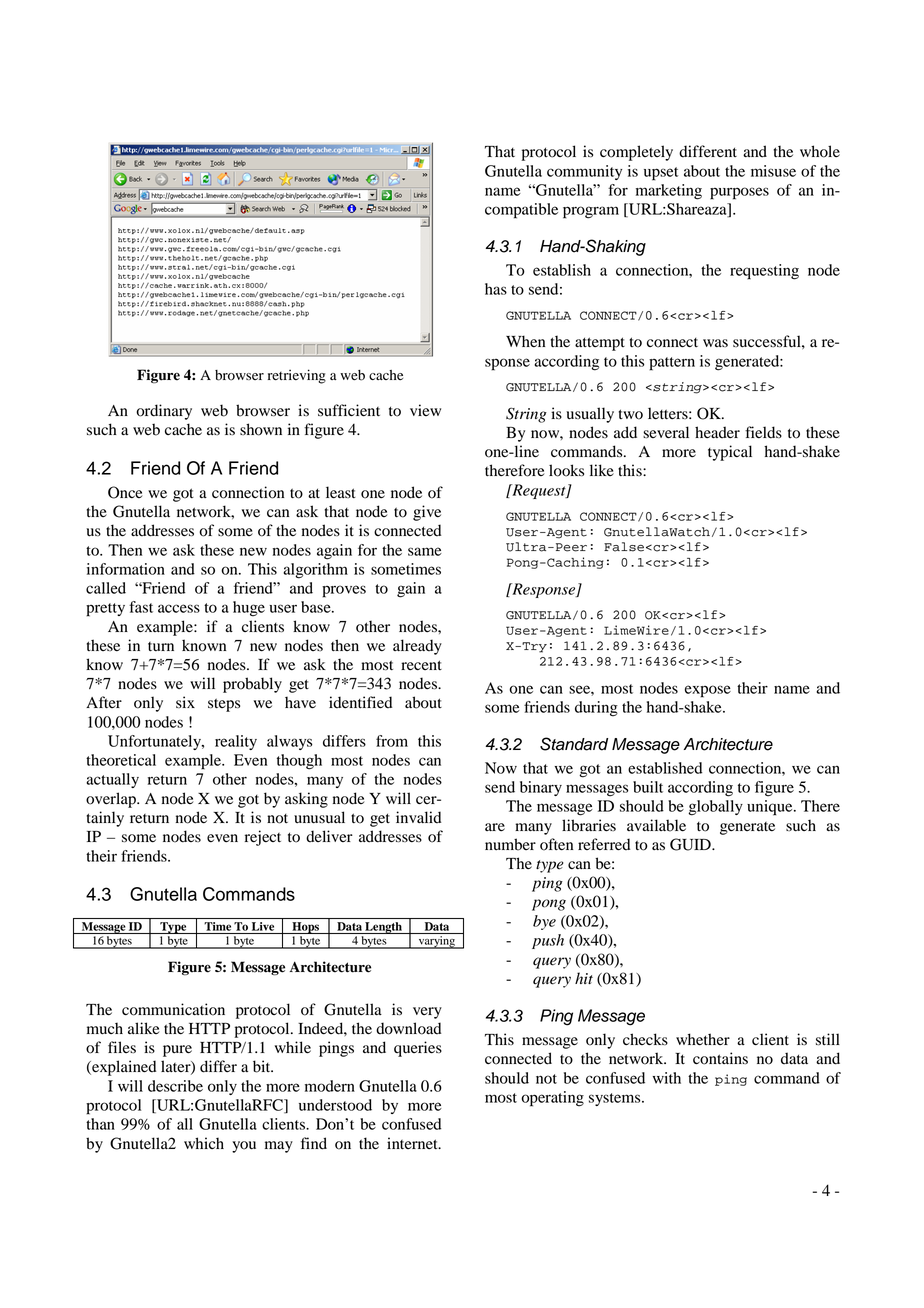 The height and width of the screenshot is (1308, 924). Describe the element at coordinates (297, 376) in the screenshot. I see `retrieving` at that location.
